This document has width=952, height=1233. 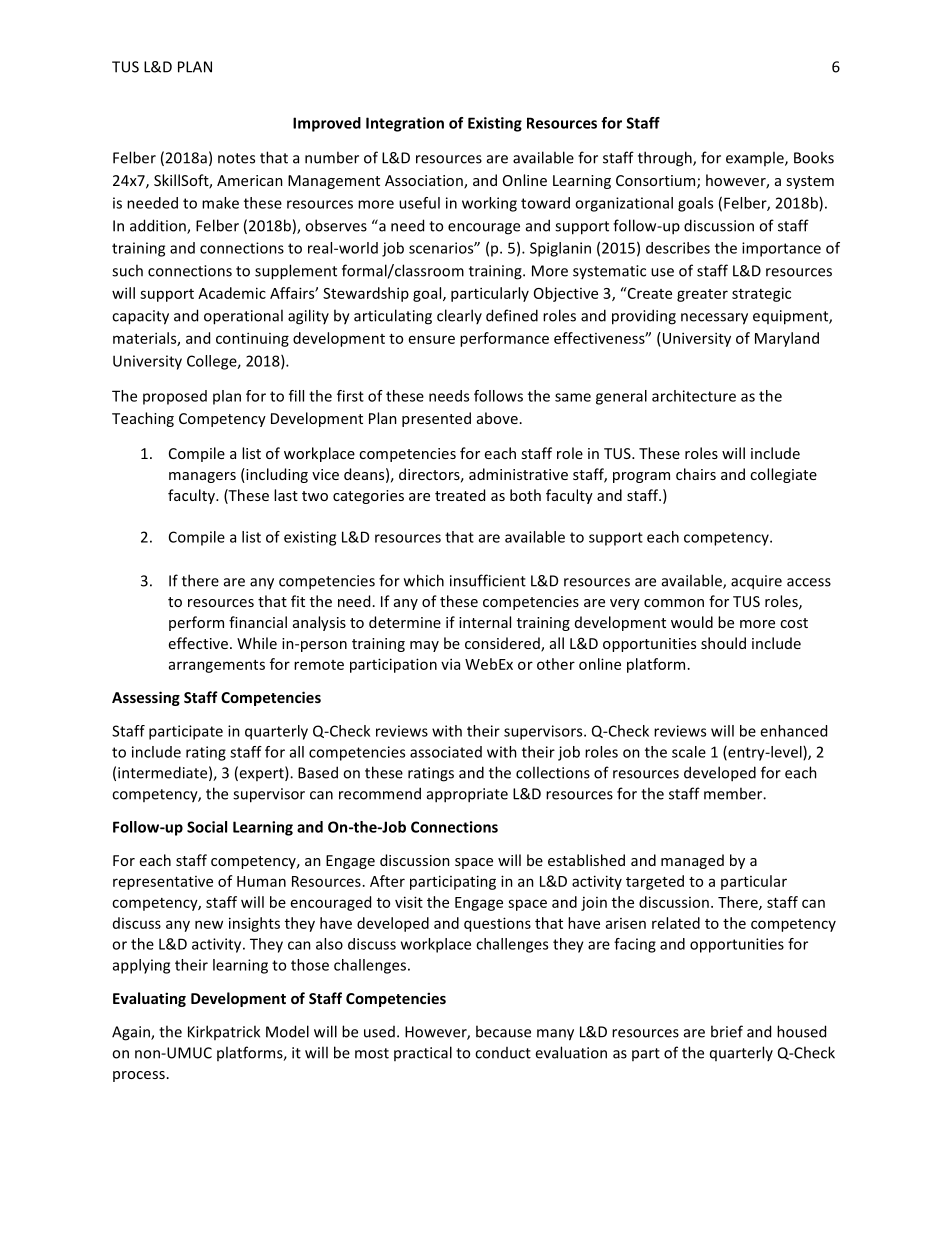 I want to click on conduct, so click(x=503, y=1053).
